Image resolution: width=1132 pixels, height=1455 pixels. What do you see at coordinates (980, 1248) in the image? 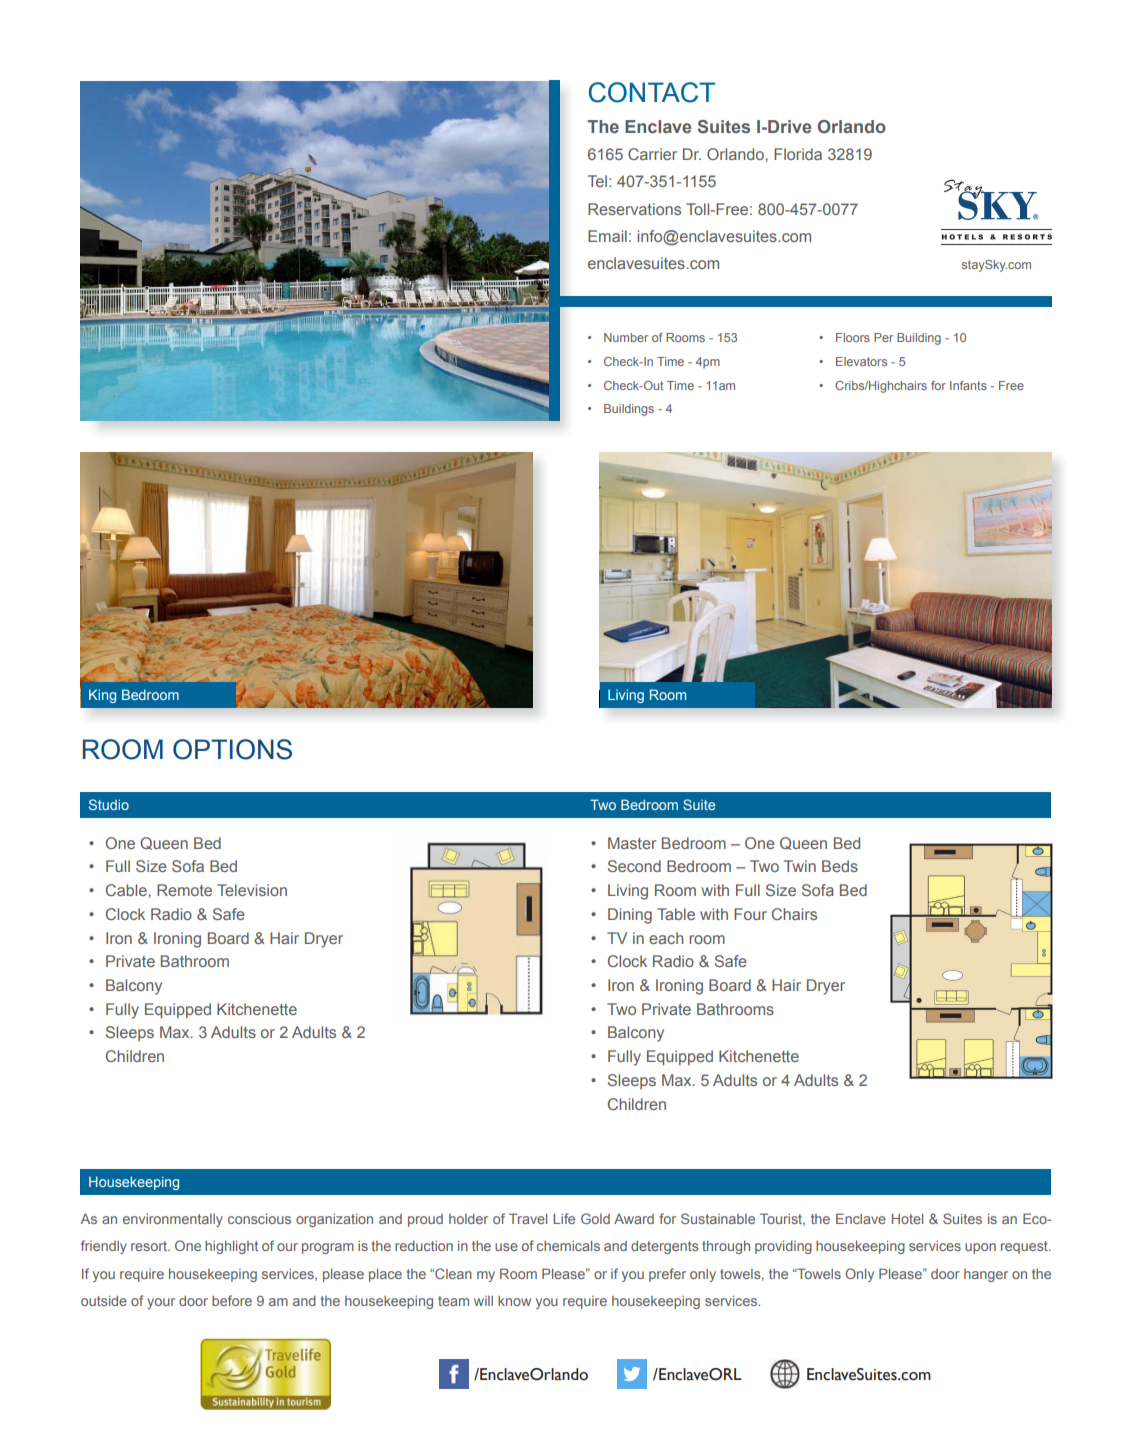
I see `upon` at bounding box center [980, 1248].
